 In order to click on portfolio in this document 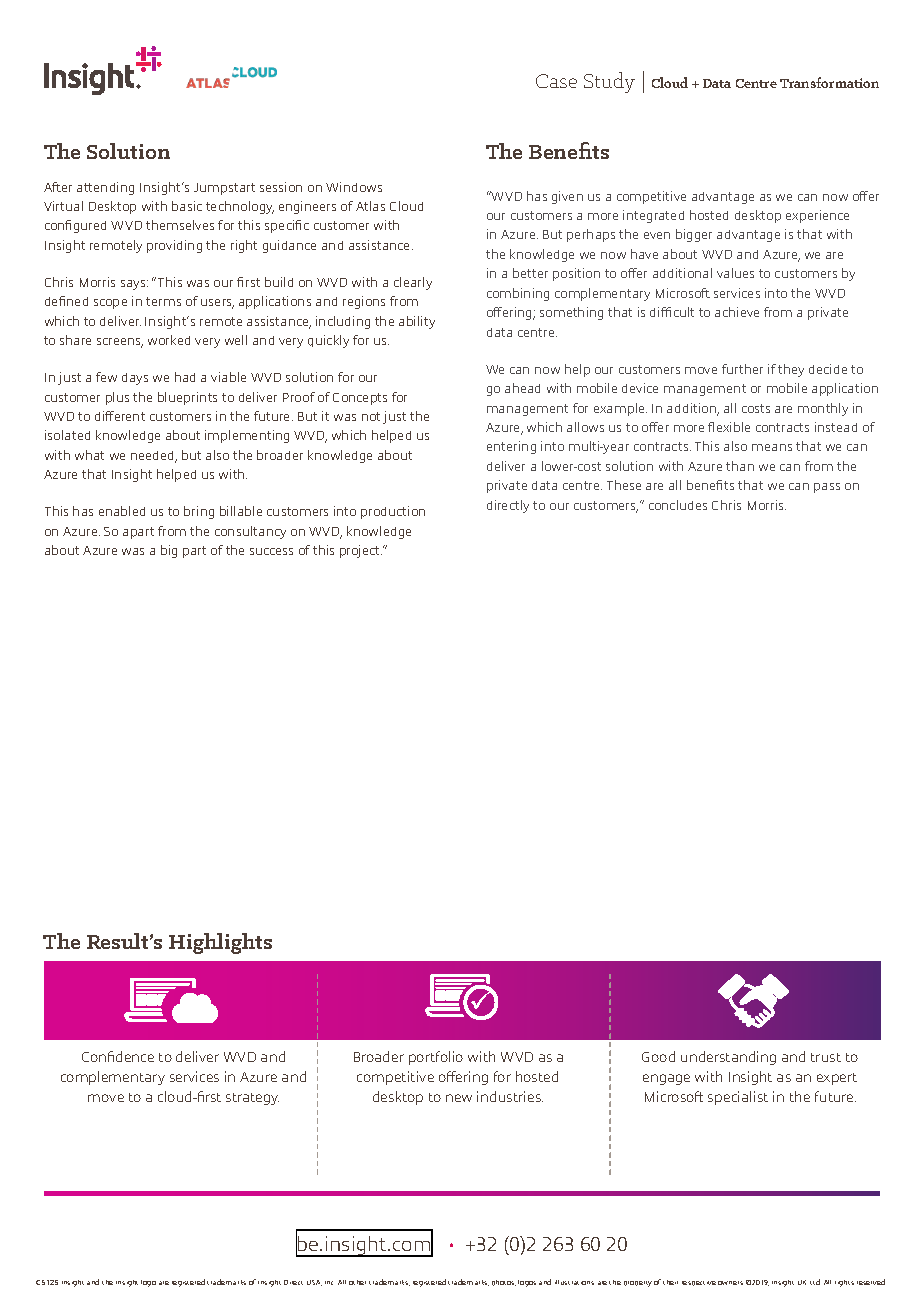, I will do `click(436, 1058)`.
